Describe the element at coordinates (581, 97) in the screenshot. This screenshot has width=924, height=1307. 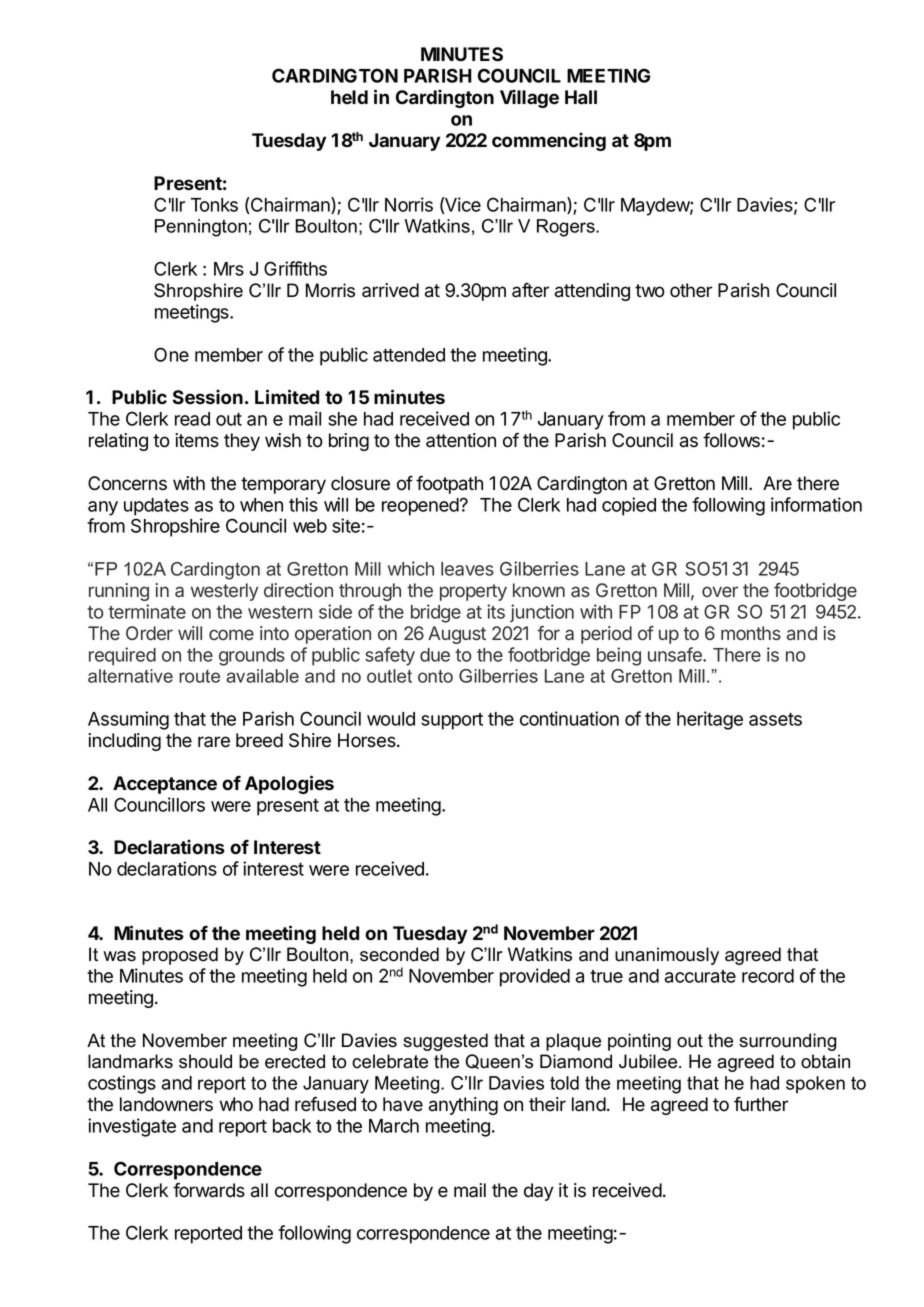
I see `Hall` at that location.
